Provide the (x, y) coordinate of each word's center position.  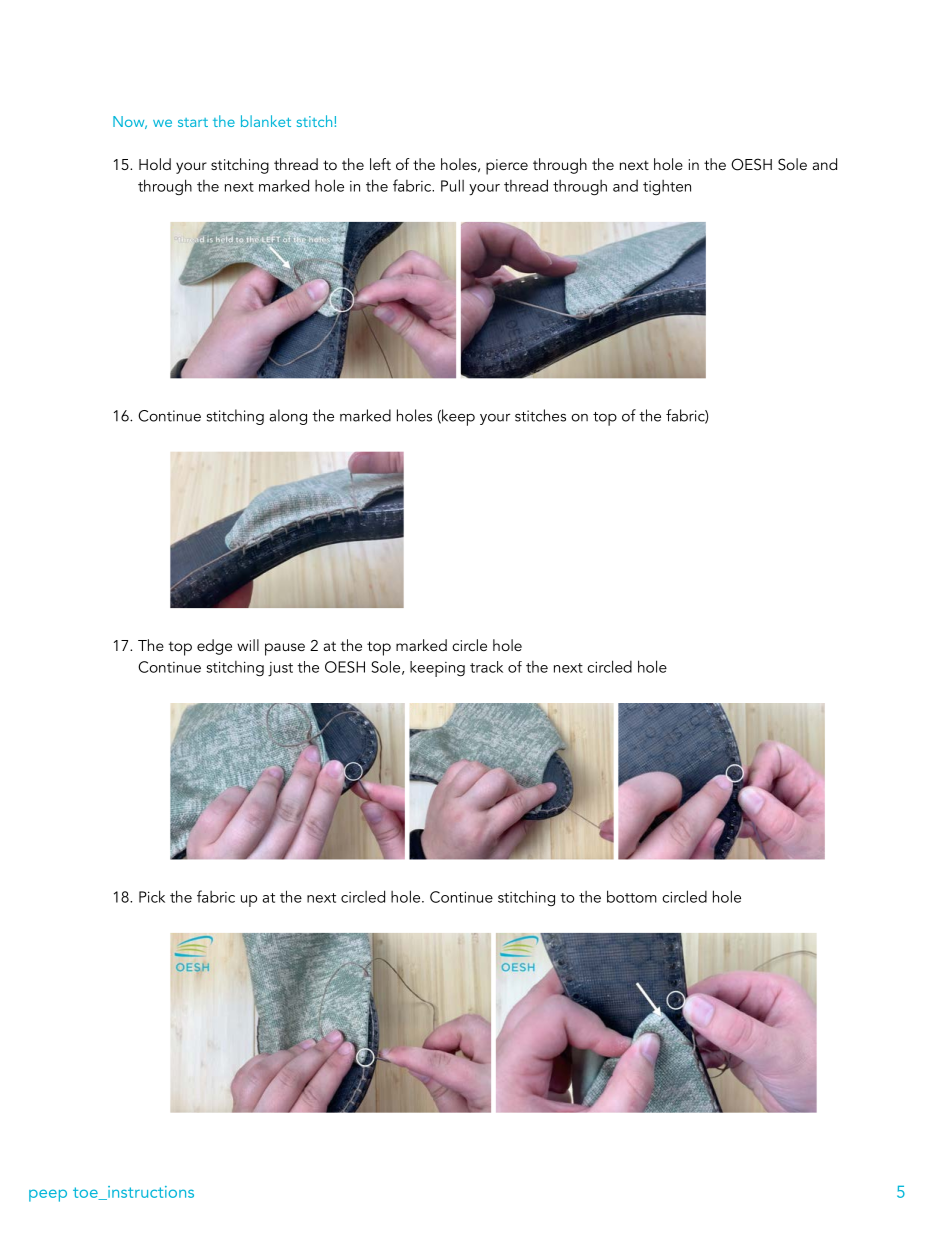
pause (285, 649)
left (380, 164)
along (288, 417)
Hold (155, 164)
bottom (632, 896)
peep (48, 1195)
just (280, 669)
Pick (152, 896)
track (486, 667)
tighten (667, 187)
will (248, 645)
